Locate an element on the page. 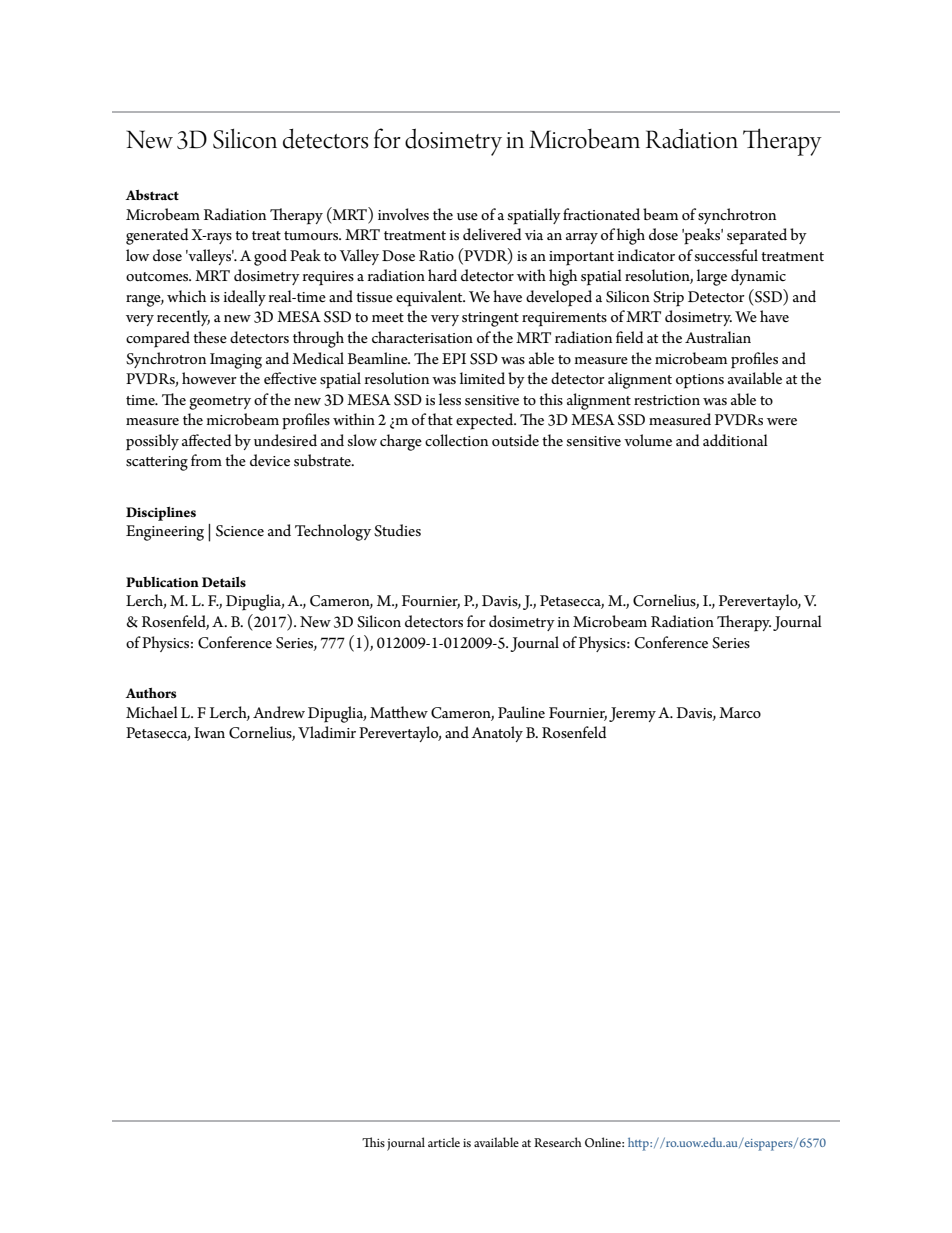  additional is located at coordinates (735, 440).
